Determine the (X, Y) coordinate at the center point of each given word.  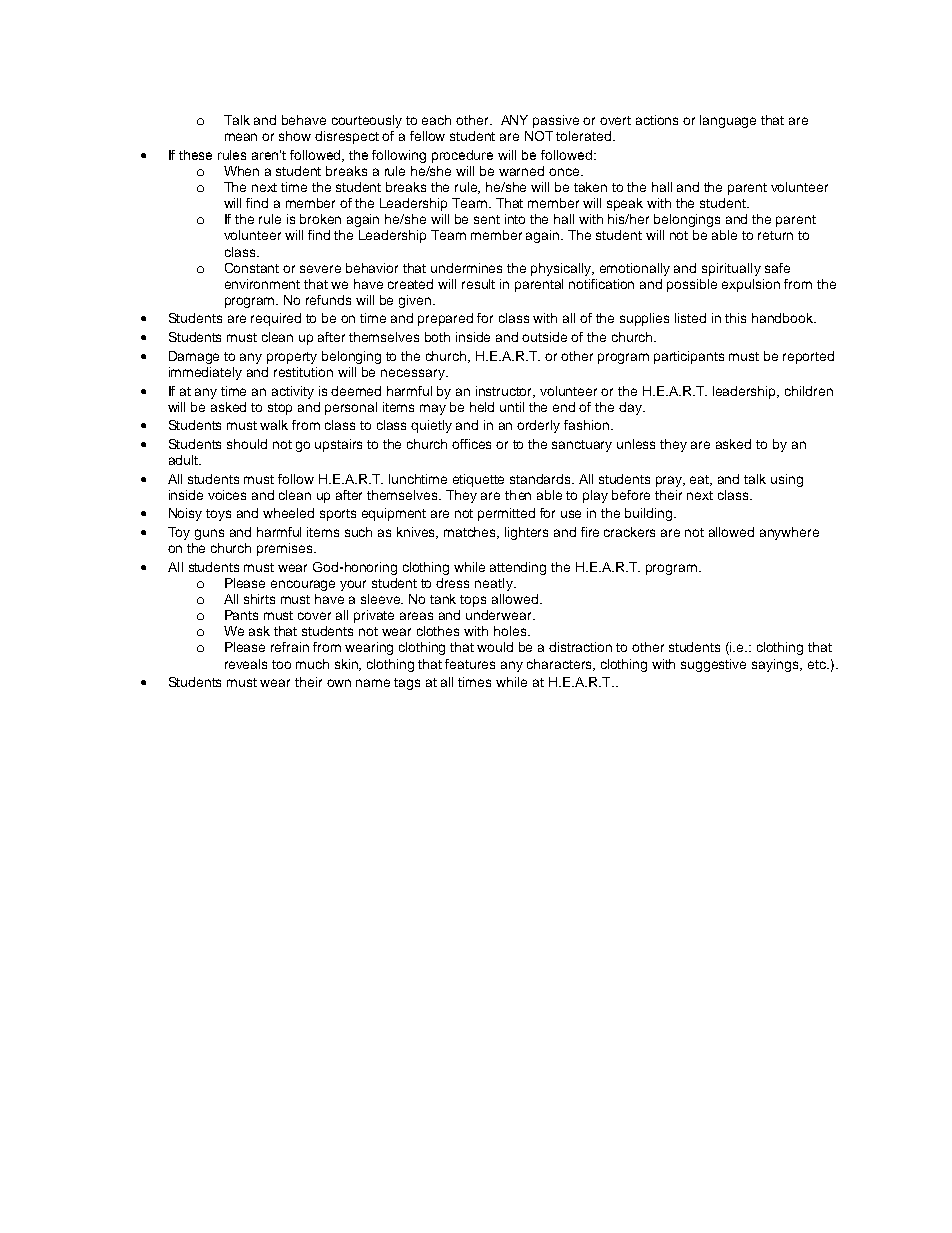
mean (241, 137)
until (512, 407)
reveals (246, 664)
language (728, 121)
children (809, 391)
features (470, 664)
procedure (462, 156)
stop (280, 409)
